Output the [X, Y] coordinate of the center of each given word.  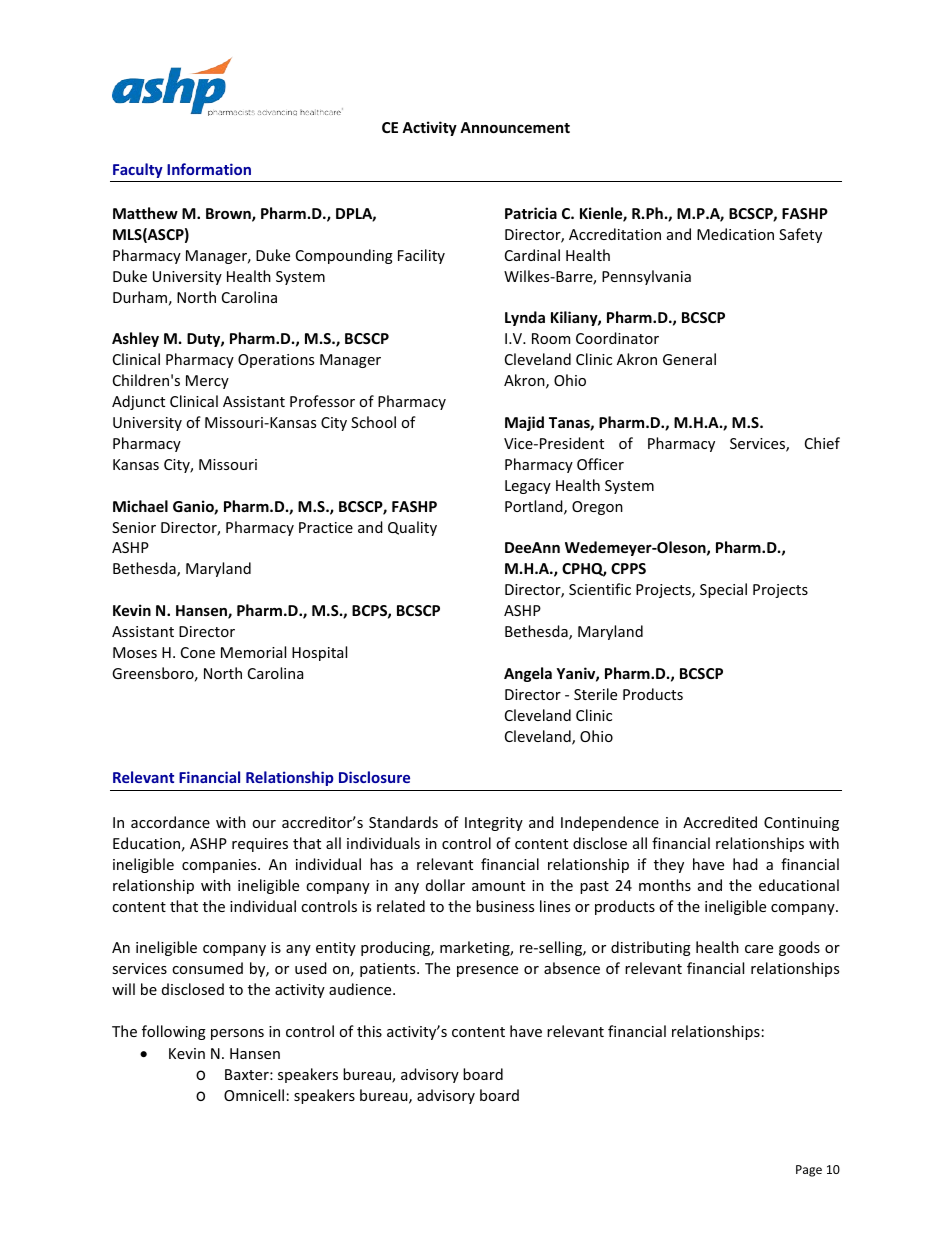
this [369, 1031]
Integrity [494, 824]
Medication [735, 234]
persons [237, 1034]
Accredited [720, 822]
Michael [140, 506]
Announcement [515, 127]
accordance [170, 822]
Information [209, 169]
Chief [822, 443]
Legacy [528, 487]
